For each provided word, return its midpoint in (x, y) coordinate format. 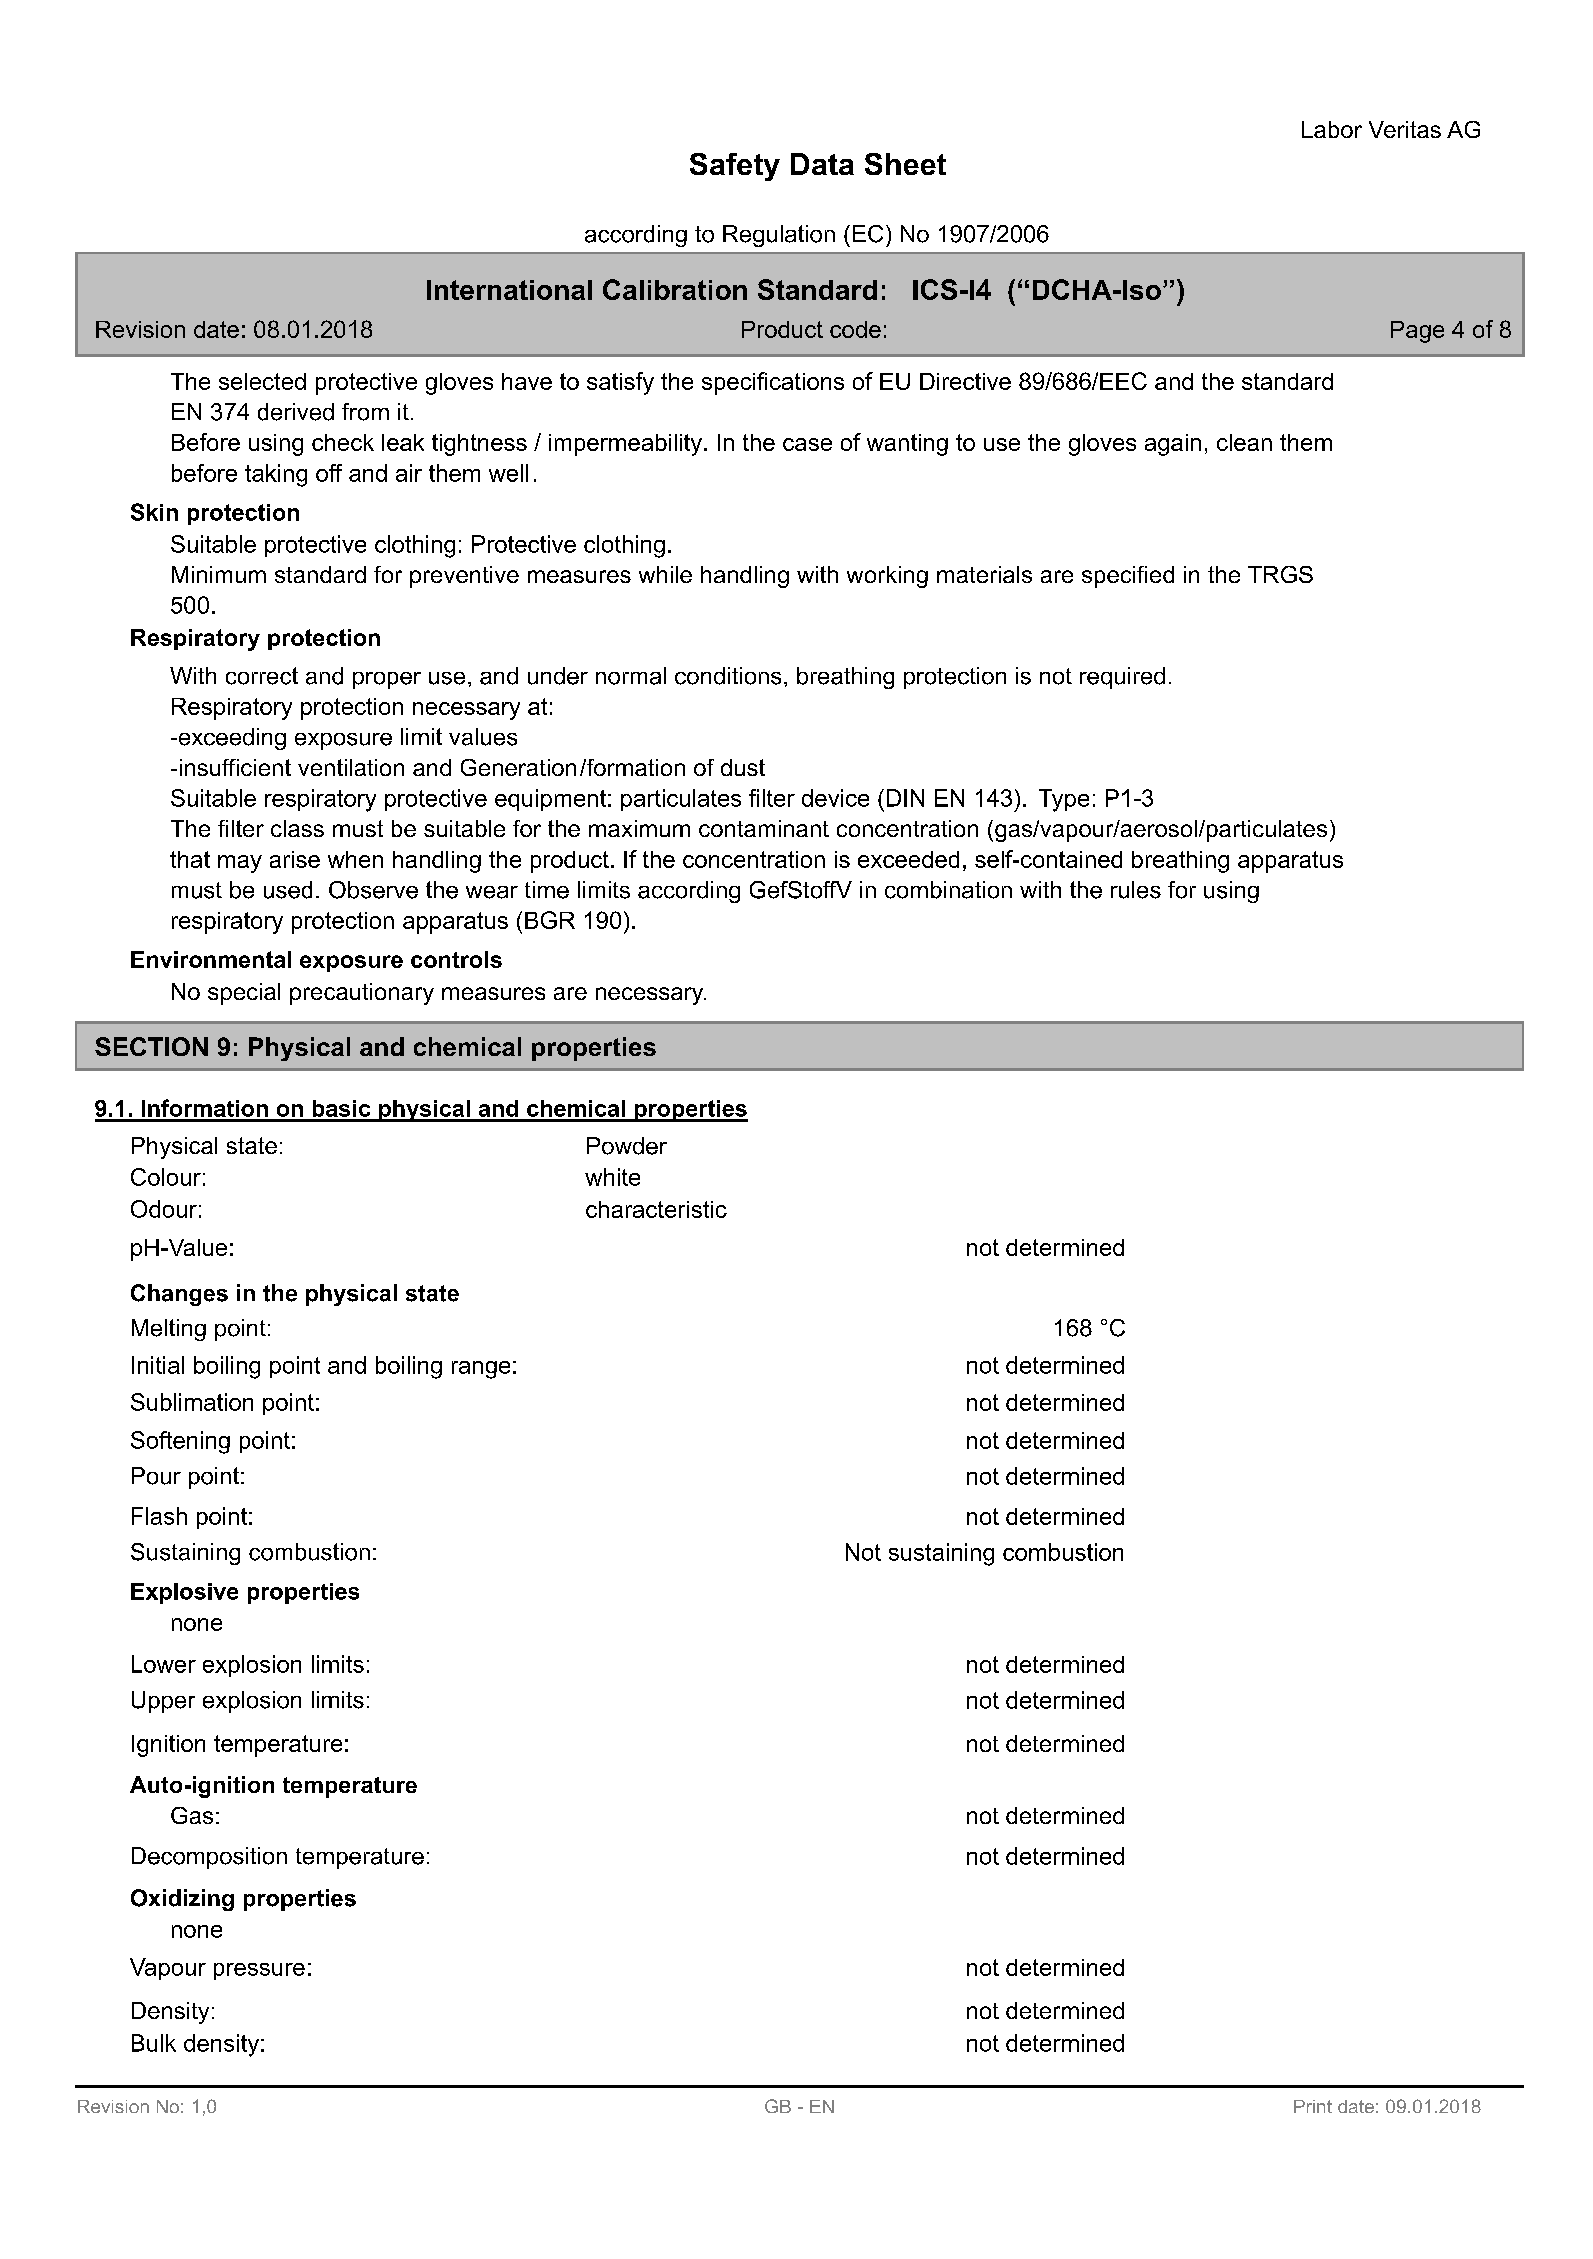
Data (822, 164)
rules (1136, 890)
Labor (1332, 129)
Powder (627, 1146)
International (509, 290)
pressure (259, 1971)
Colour (166, 1177)
